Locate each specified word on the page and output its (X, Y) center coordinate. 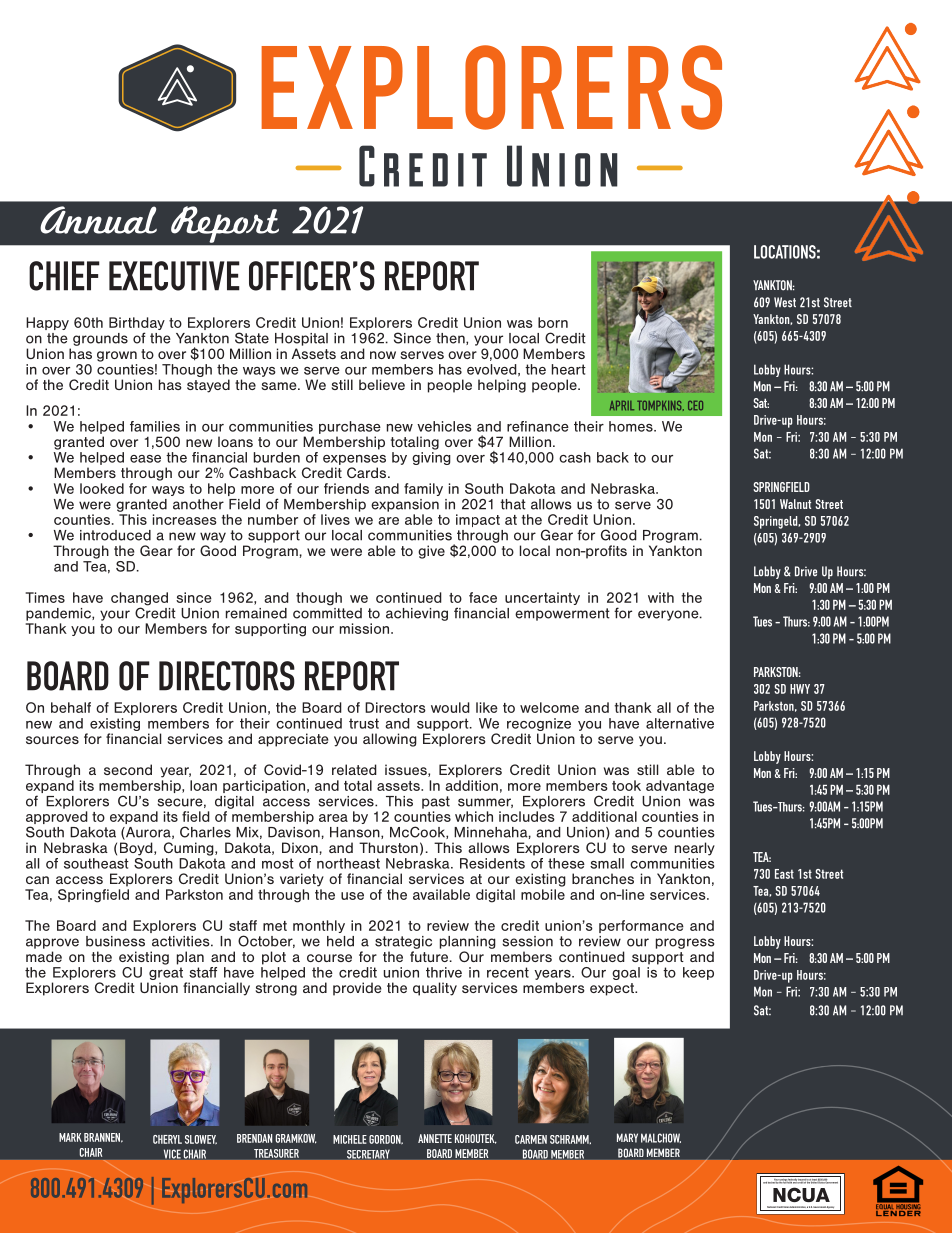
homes (632, 426)
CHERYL (167, 1139)
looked (102, 488)
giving (431, 458)
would (450, 707)
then (451, 339)
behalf (71, 707)
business (115, 941)
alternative (680, 723)
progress (685, 943)
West (785, 302)
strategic (403, 942)
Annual (98, 220)
